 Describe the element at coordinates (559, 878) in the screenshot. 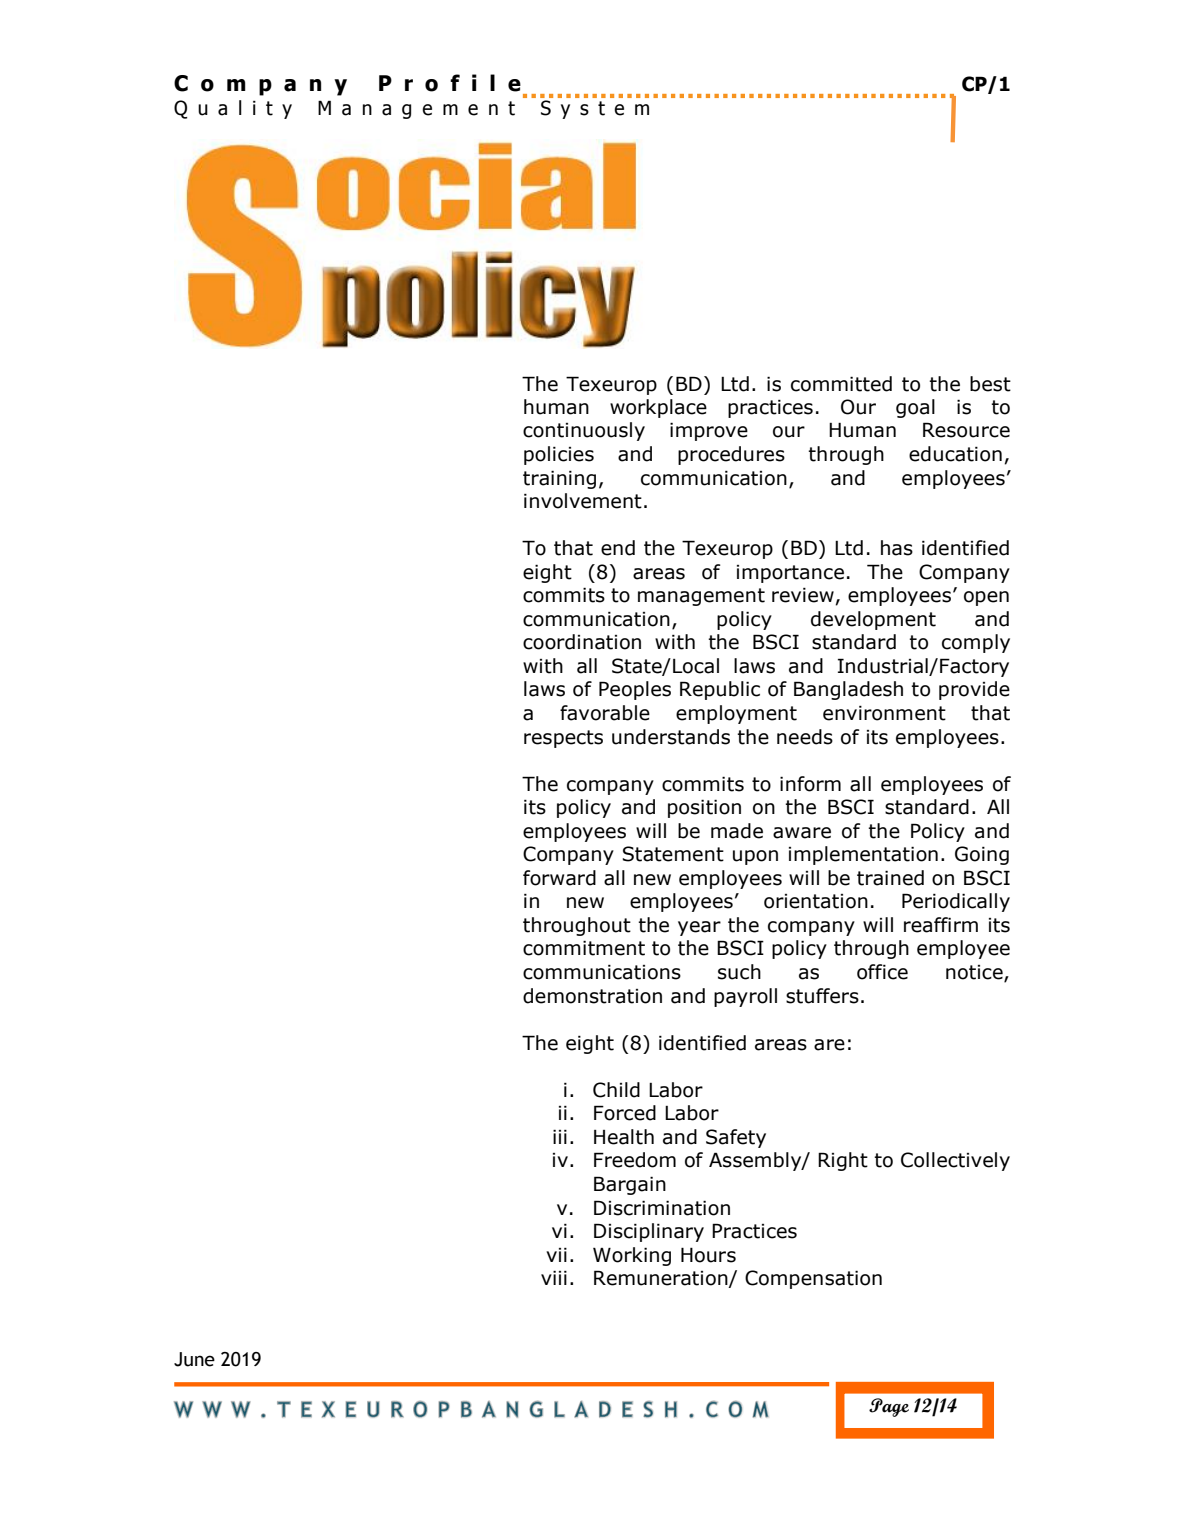

I see `forward` at that location.
